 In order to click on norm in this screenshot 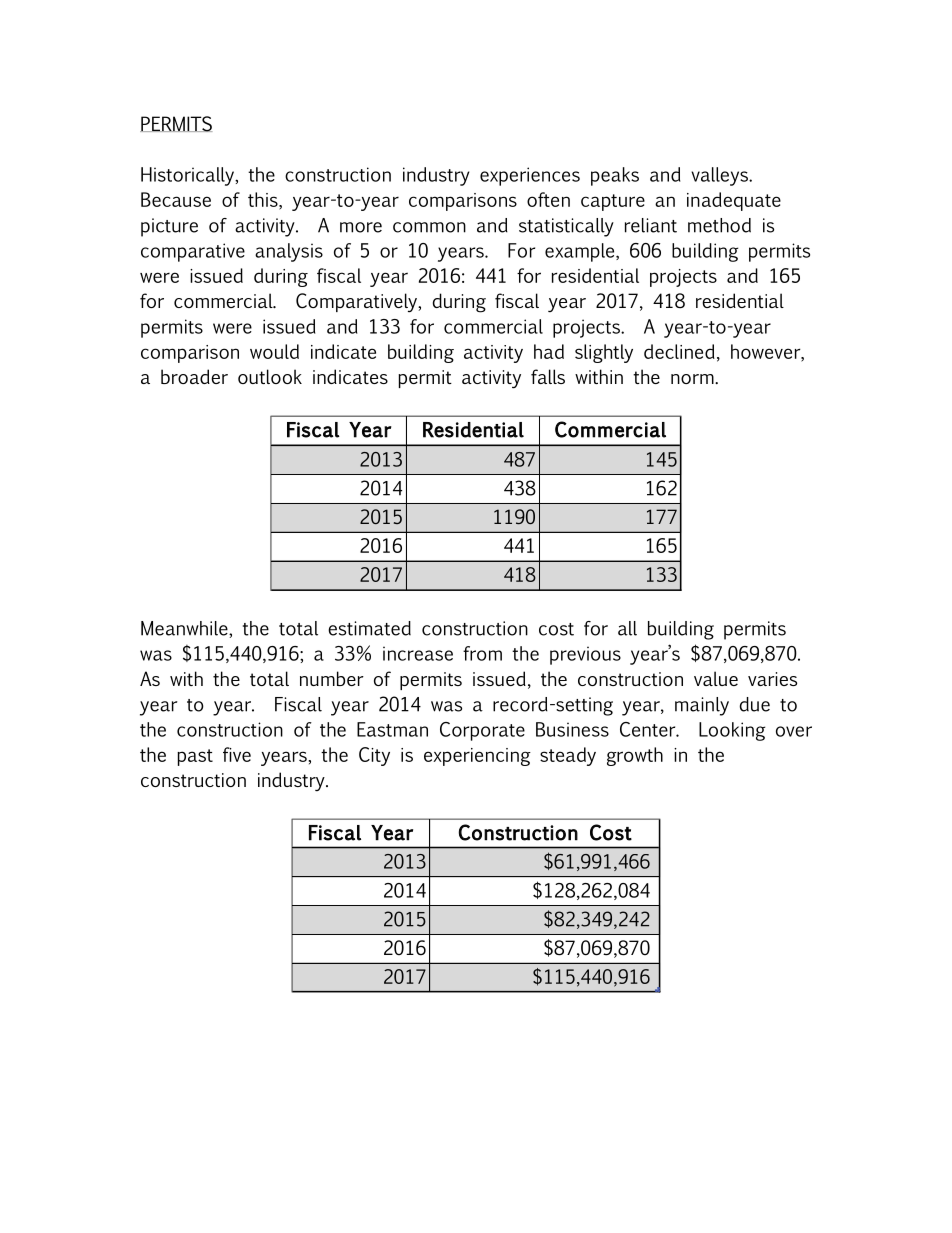, I will do `click(693, 379)`.
